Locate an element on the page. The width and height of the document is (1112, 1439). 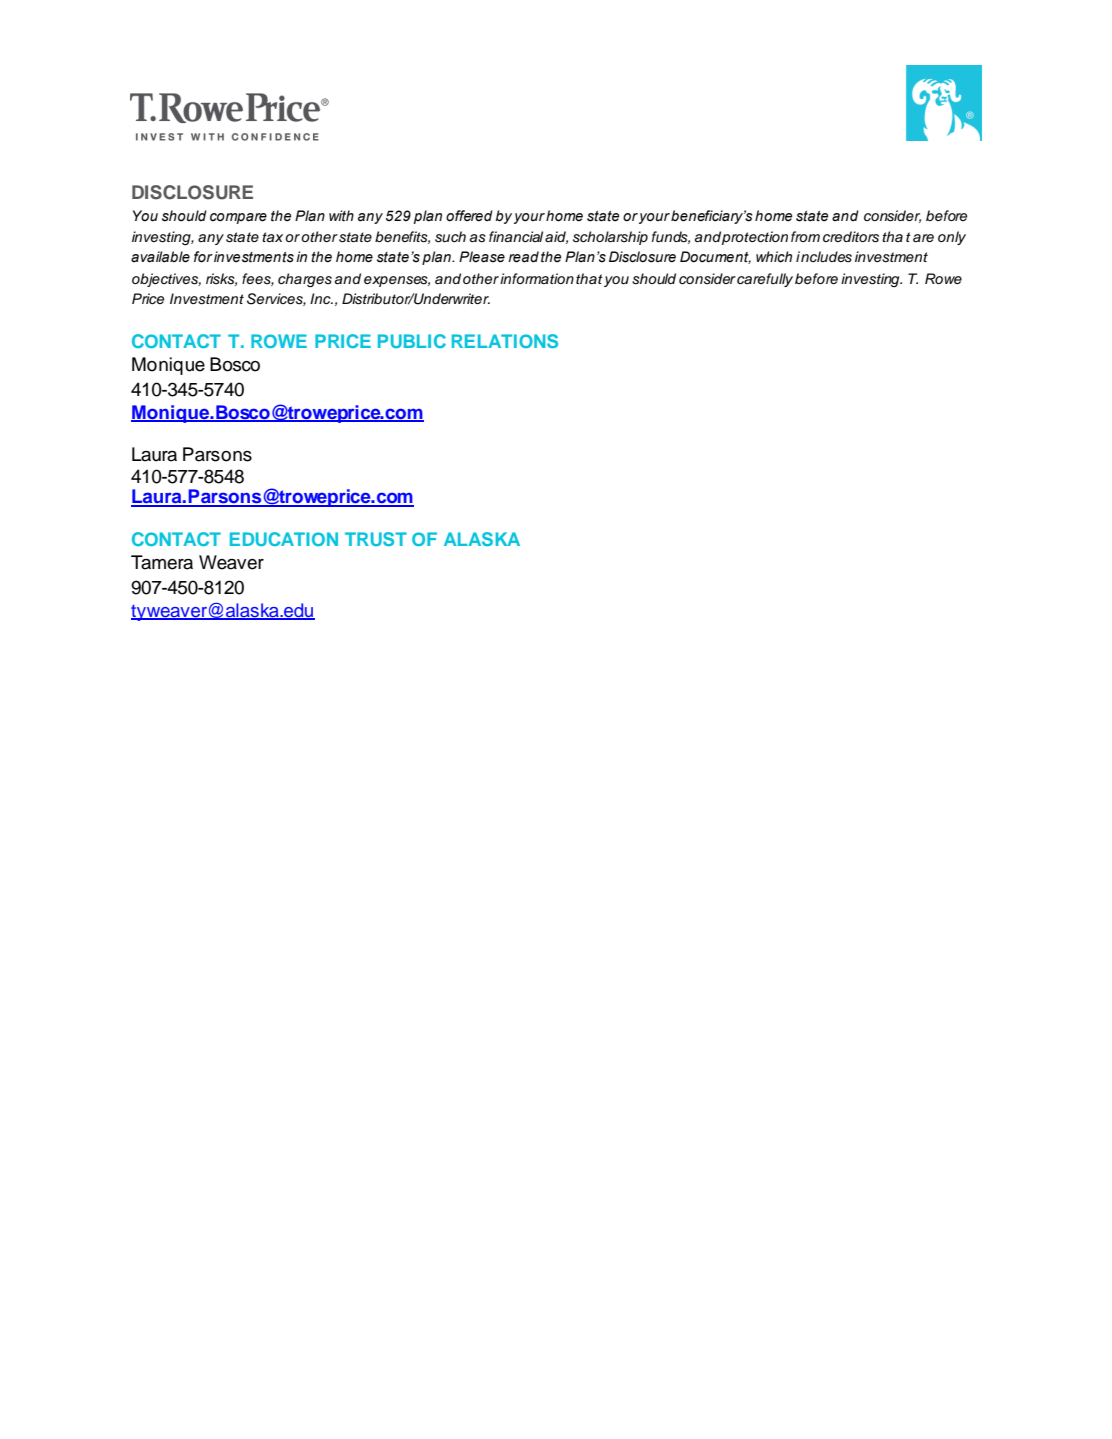
TRUST is located at coordinates (376, 539).
